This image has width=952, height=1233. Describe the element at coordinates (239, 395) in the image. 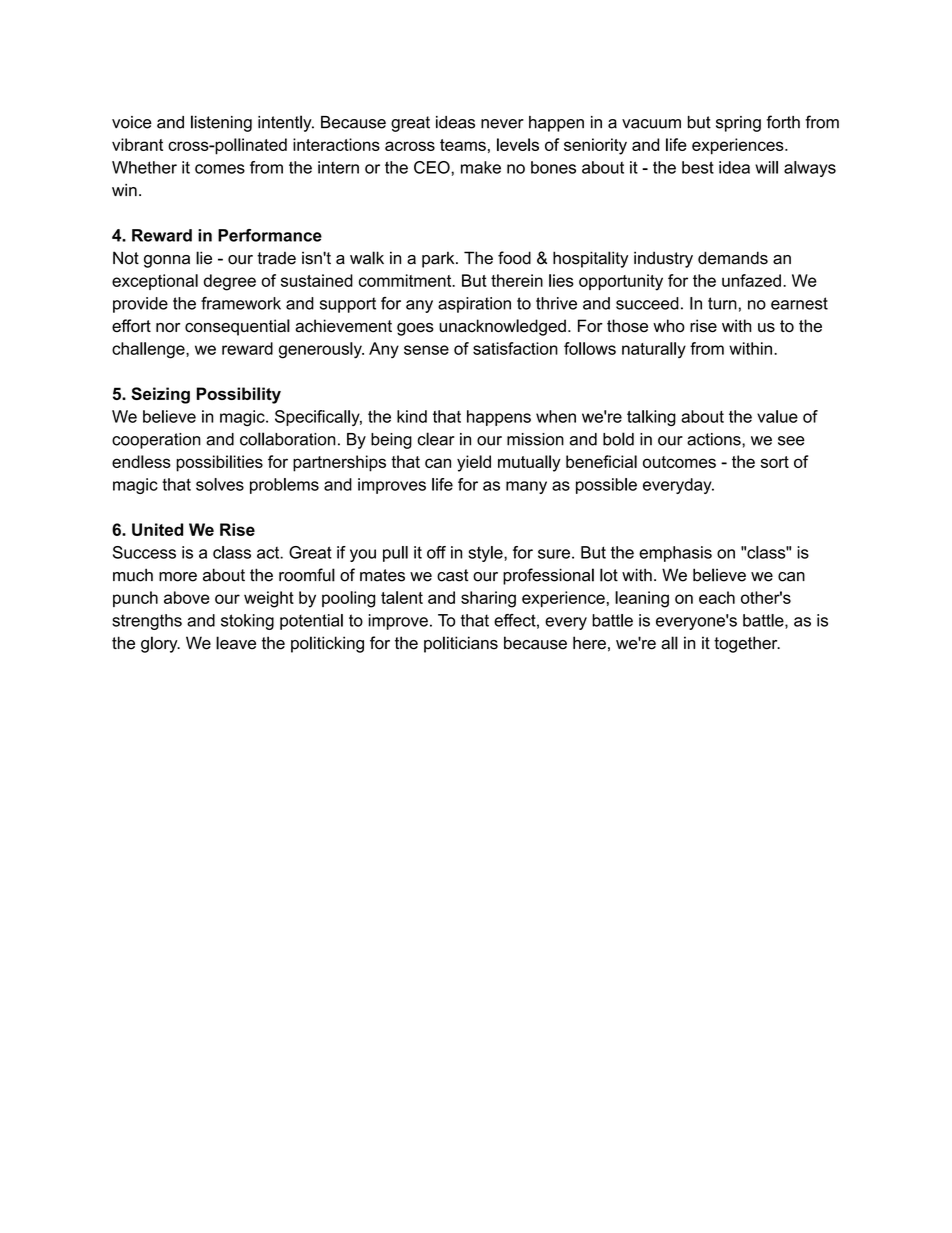

I see `Possibility` at that location.
